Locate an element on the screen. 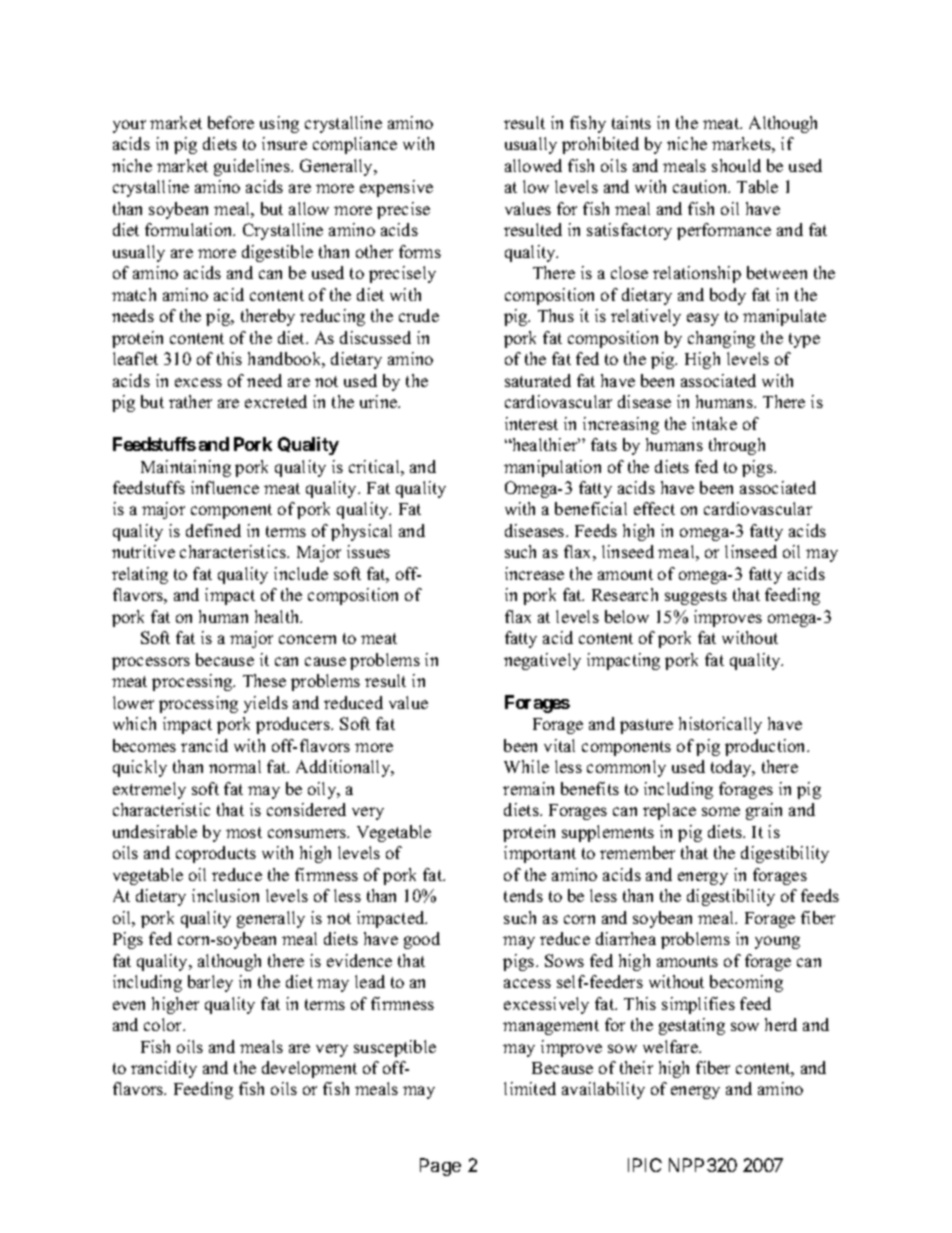  processors is located at coordinates (151, 663).
